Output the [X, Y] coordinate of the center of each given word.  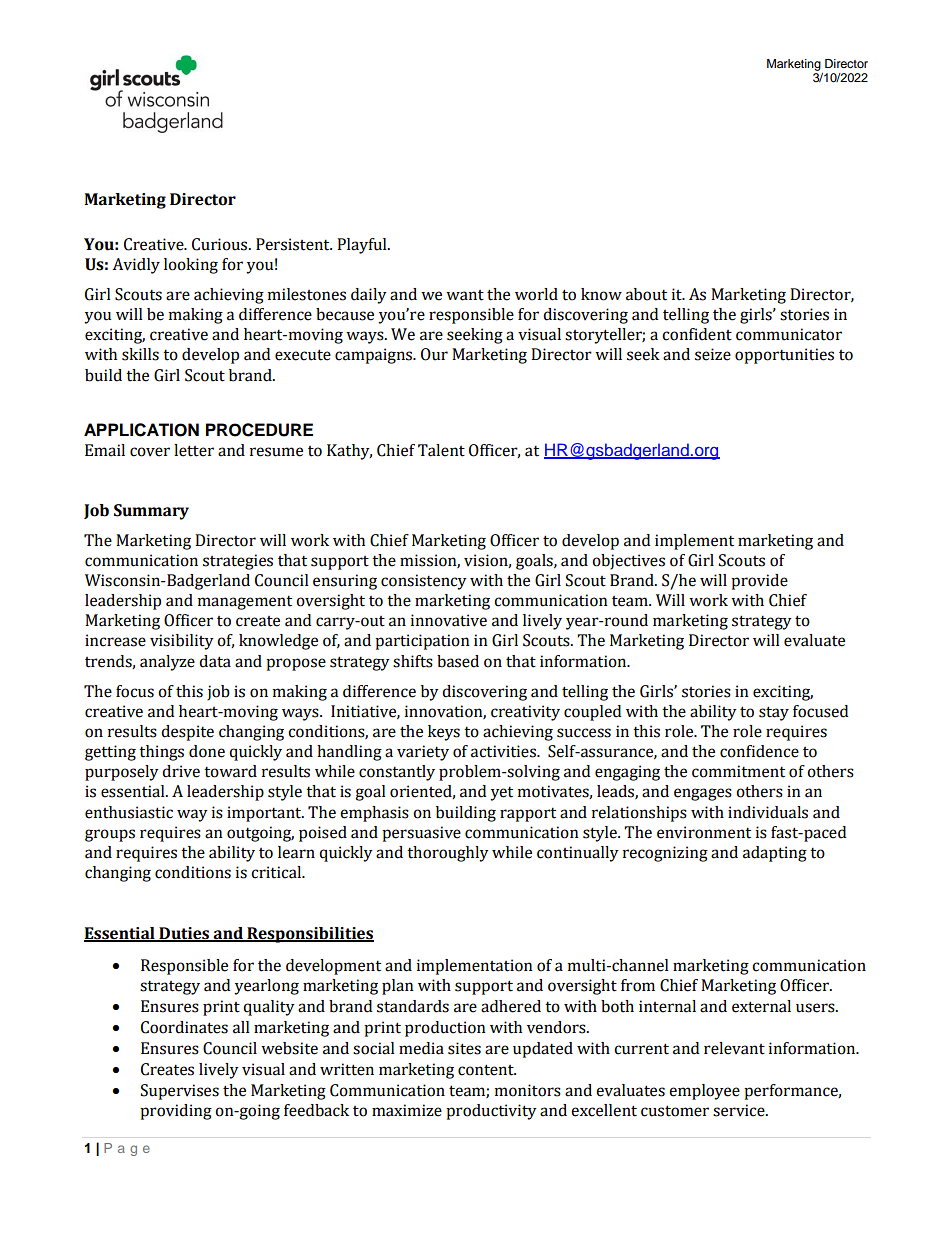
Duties [184, 934]
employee [704, 1092]
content [487, 1070]
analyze [167, 663]
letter [194, 450]
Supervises [180, 1092]
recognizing [665, 854]
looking [191, 266]
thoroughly [448, 854]
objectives [628, 562]
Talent [441, 450]
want [465, 295]
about [646, 294]
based [458, 661]
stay [774, 713]
